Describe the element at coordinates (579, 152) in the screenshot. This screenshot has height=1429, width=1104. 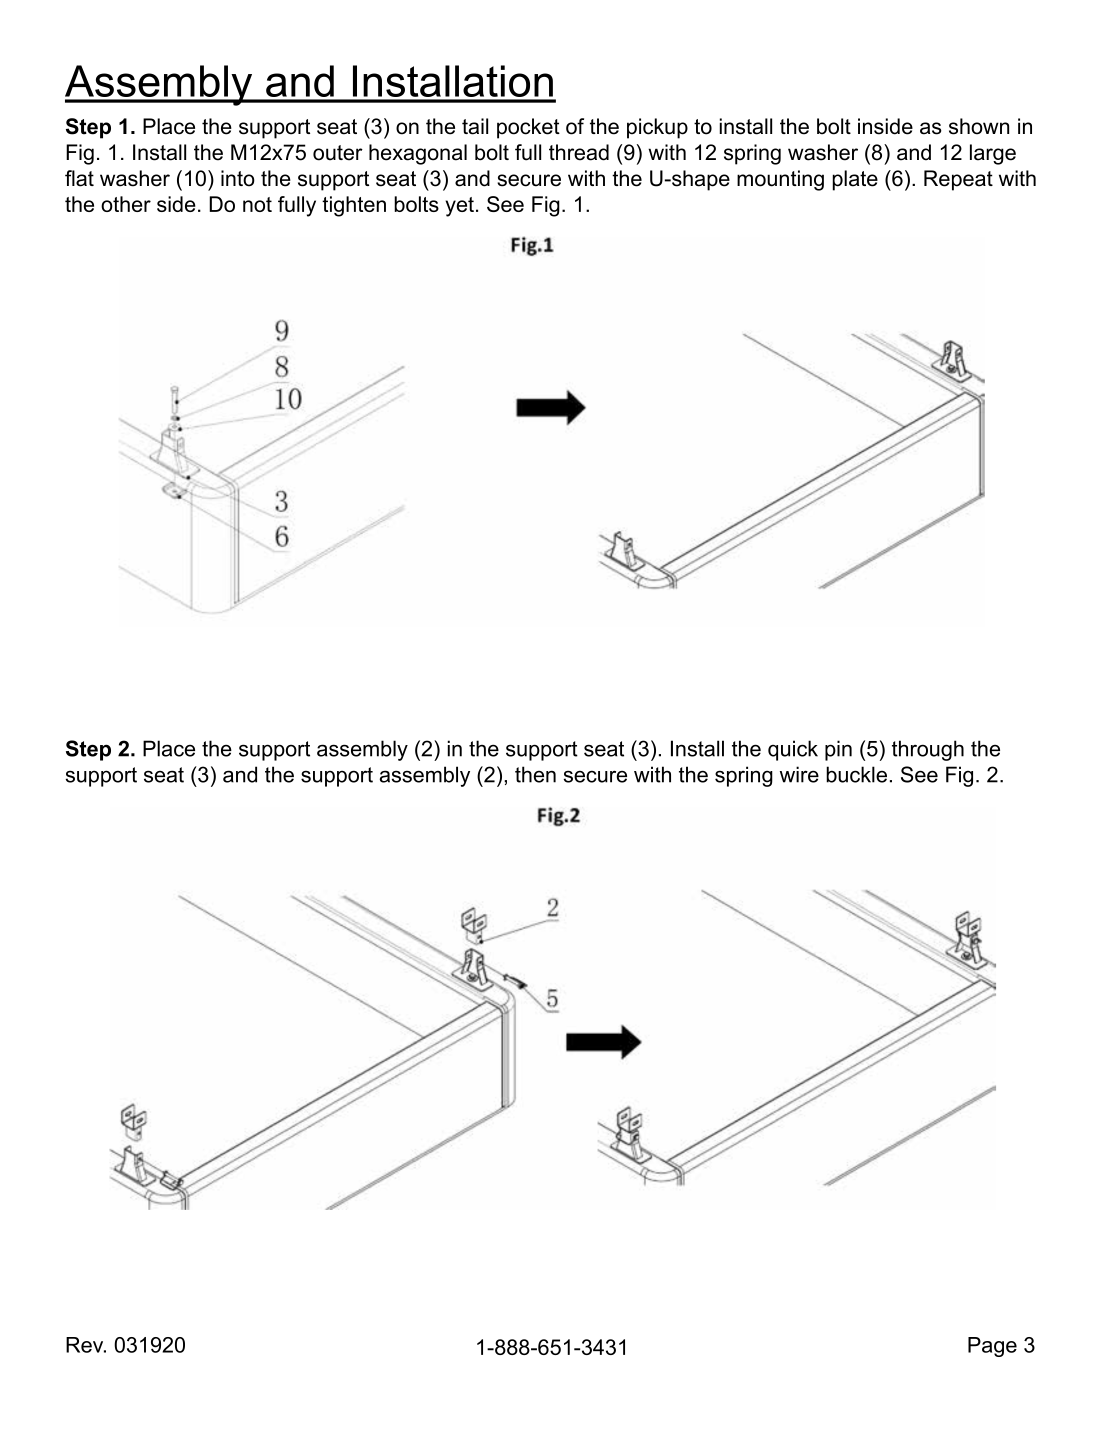
I see `thread` at that location.
